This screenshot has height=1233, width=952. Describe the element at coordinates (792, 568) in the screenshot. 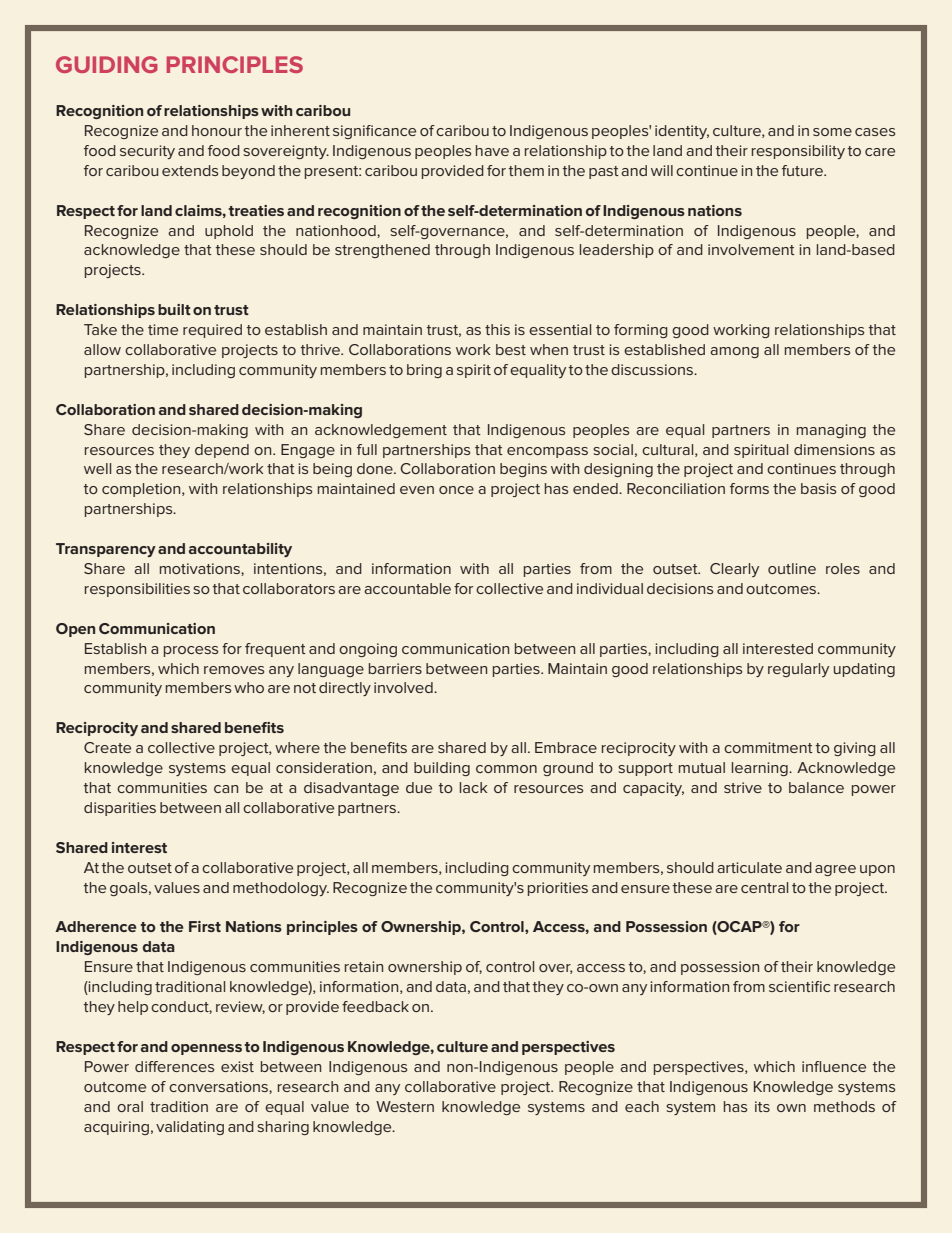

I see `outline` at that location.
